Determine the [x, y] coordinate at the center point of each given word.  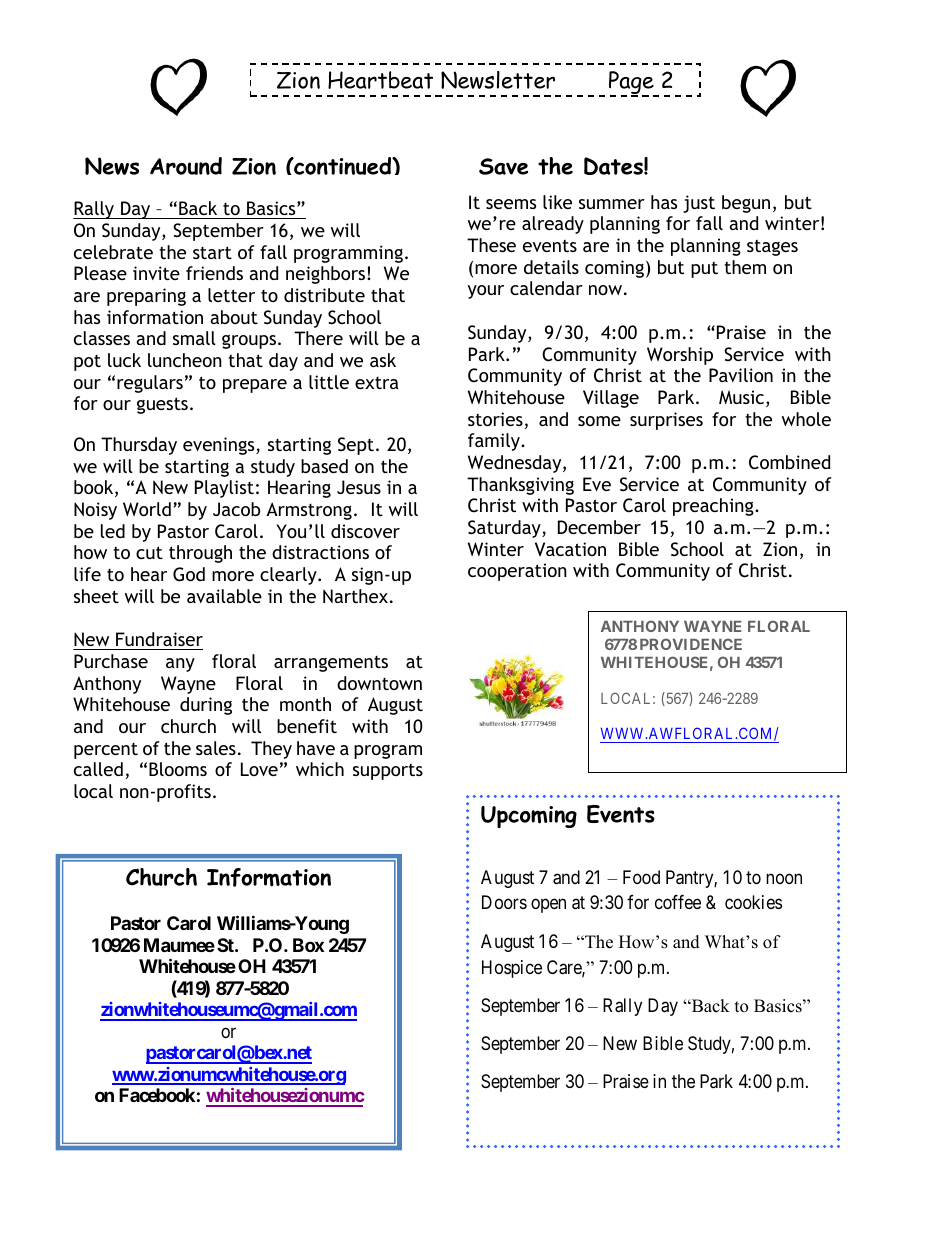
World [147, 509]
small [194, 338]
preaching [714, 507]
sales [216, 748]
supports [388, 771]
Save [503, 166]
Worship [680, 356]
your [486, 292]
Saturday [505, 529]
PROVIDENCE [691, 644]
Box [308, 945]
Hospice [512, 969]
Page [632, 84]
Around [186, 166]
